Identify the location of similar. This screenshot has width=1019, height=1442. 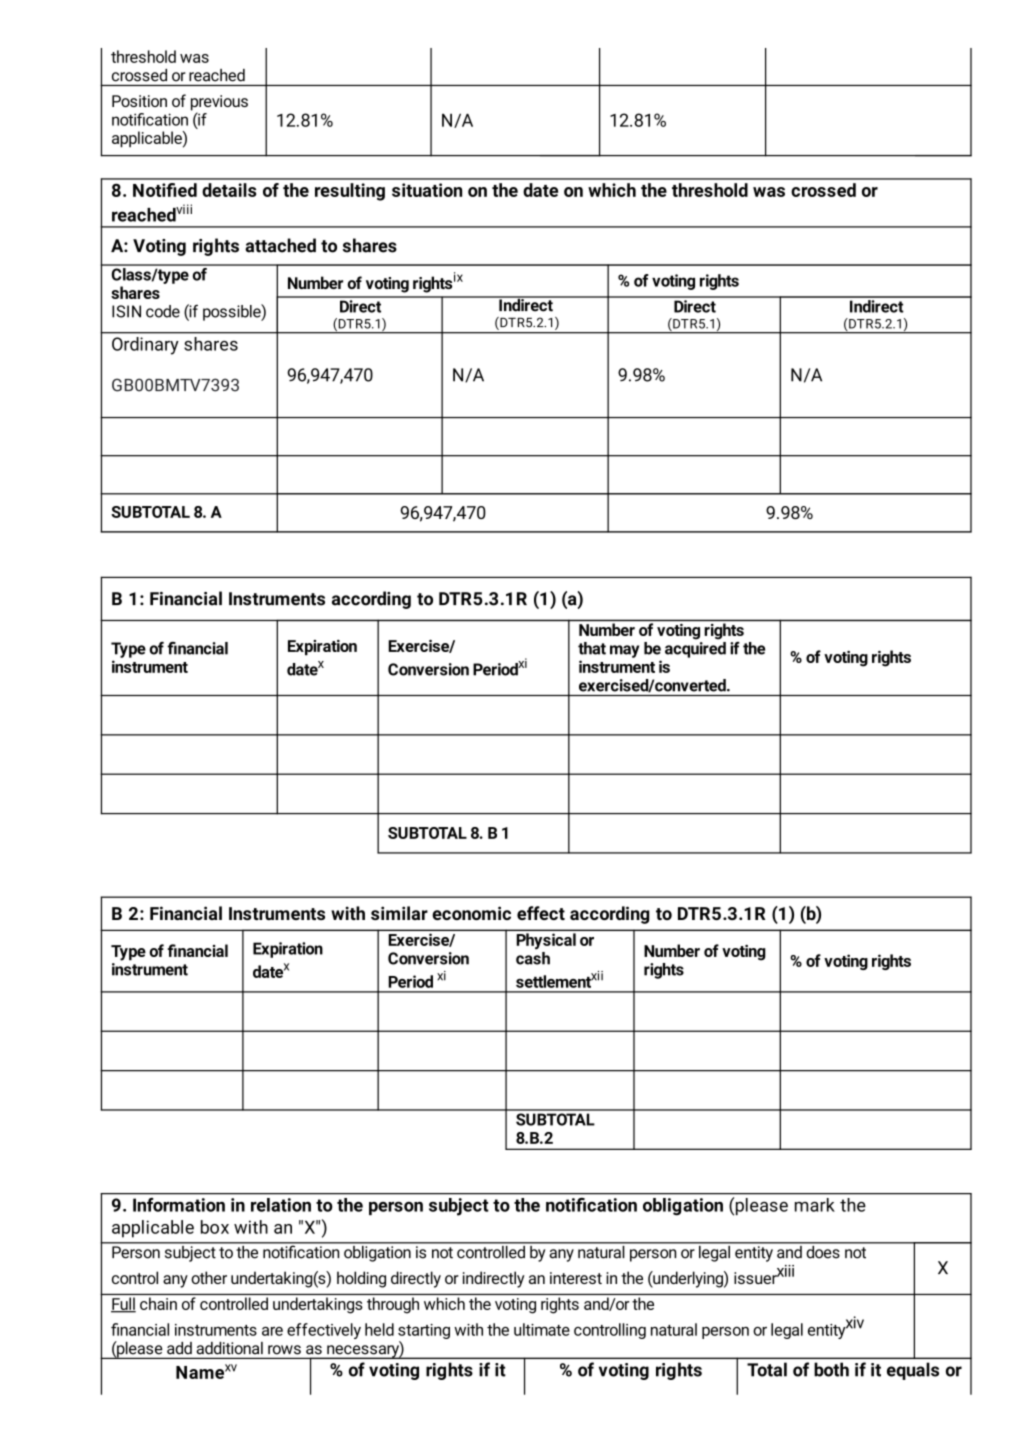
(399, 913).
